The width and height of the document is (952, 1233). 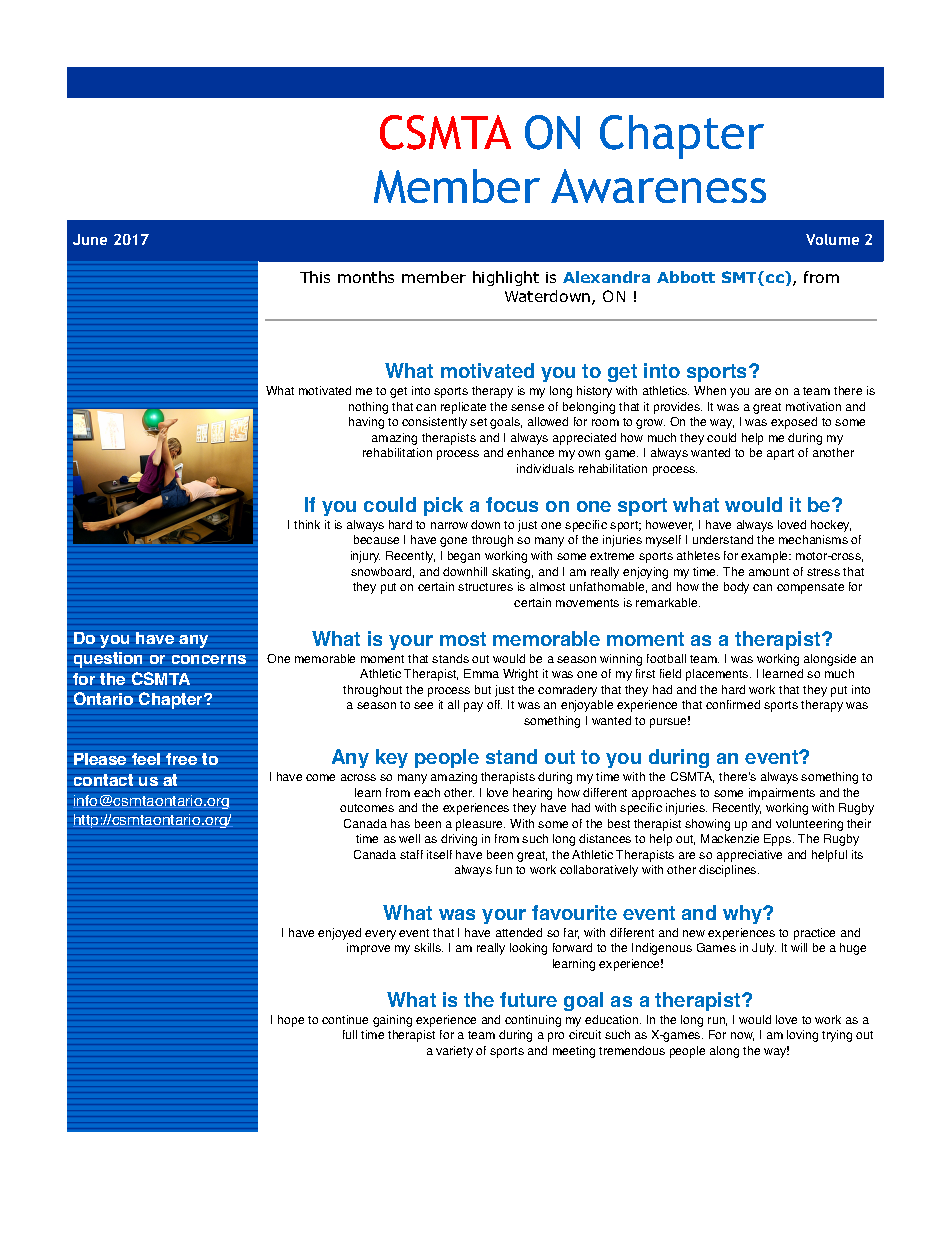 What do you see at coordinates (103, 780) in the document?
I see `contact` at bounding box center [103, 780].
